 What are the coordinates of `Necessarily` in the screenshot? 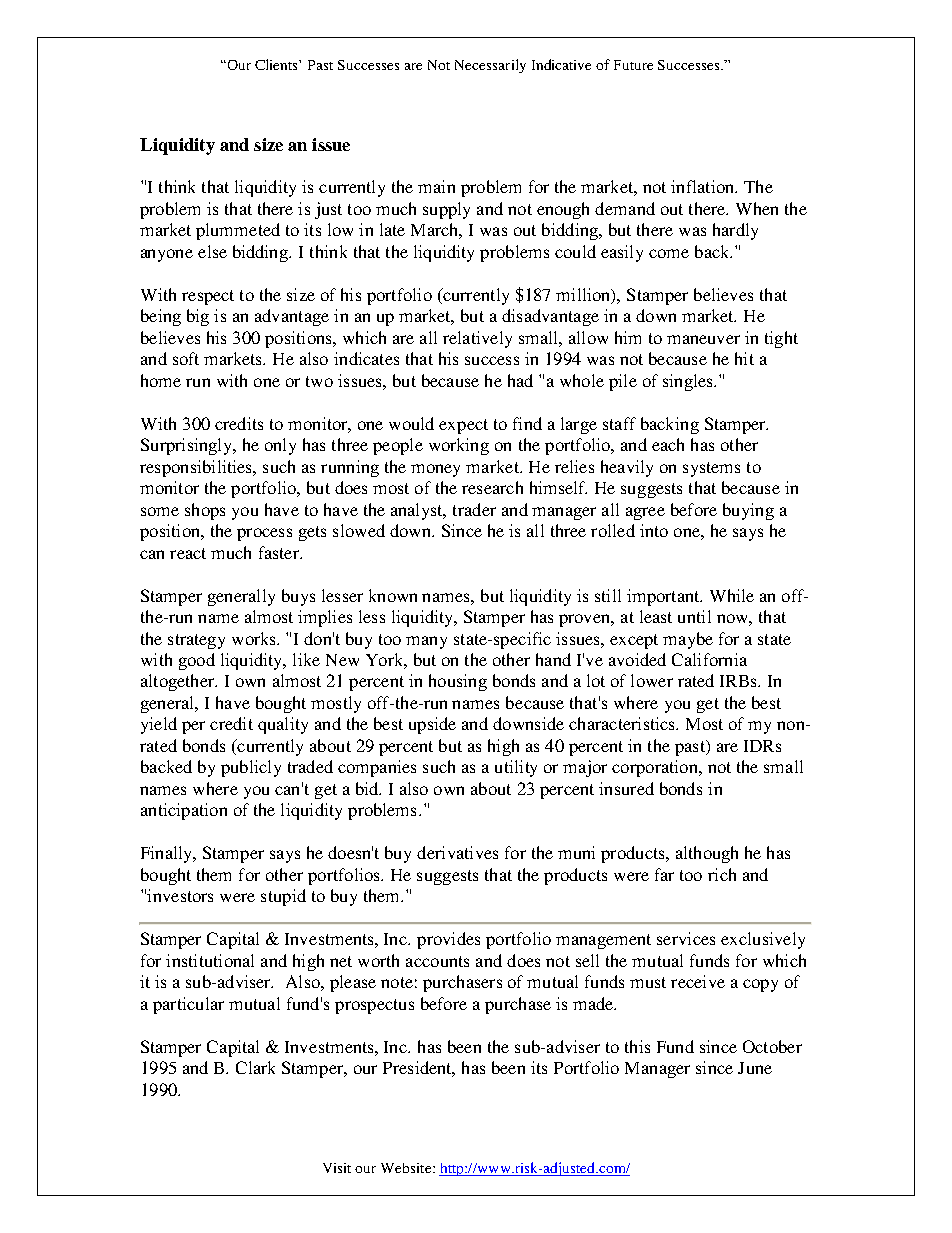 It's located at (490, 66).
